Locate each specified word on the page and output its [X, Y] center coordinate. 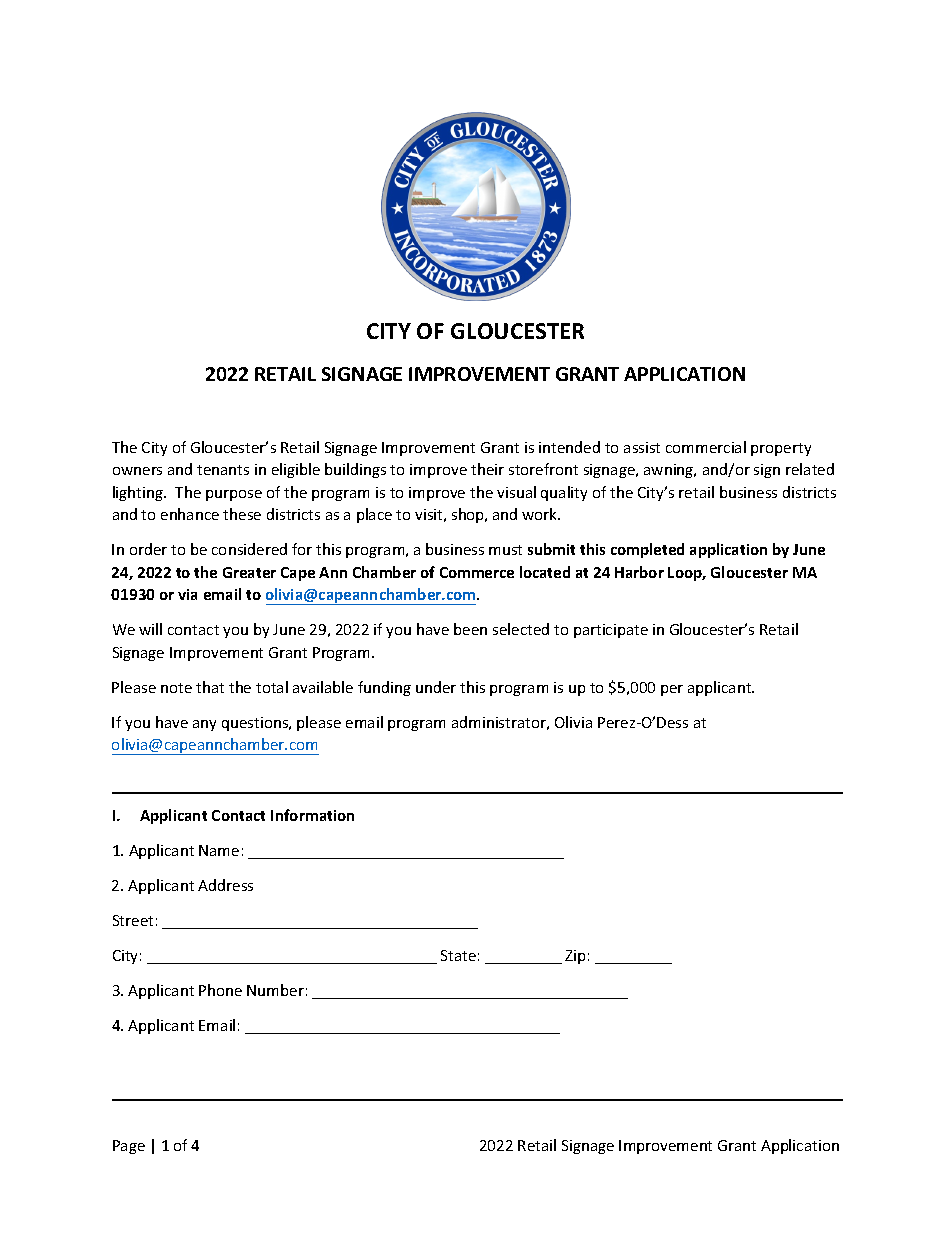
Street [133, 920]
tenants [223, 470]
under [436, 687]
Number [275, 990]
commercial [706, 447]
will [150, 629]
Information [312, 815]
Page [129, 1147]
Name [219, 850]
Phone [220, 990]
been [470, 629]
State [458, 955]
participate [611, 631]
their [487, 469]
